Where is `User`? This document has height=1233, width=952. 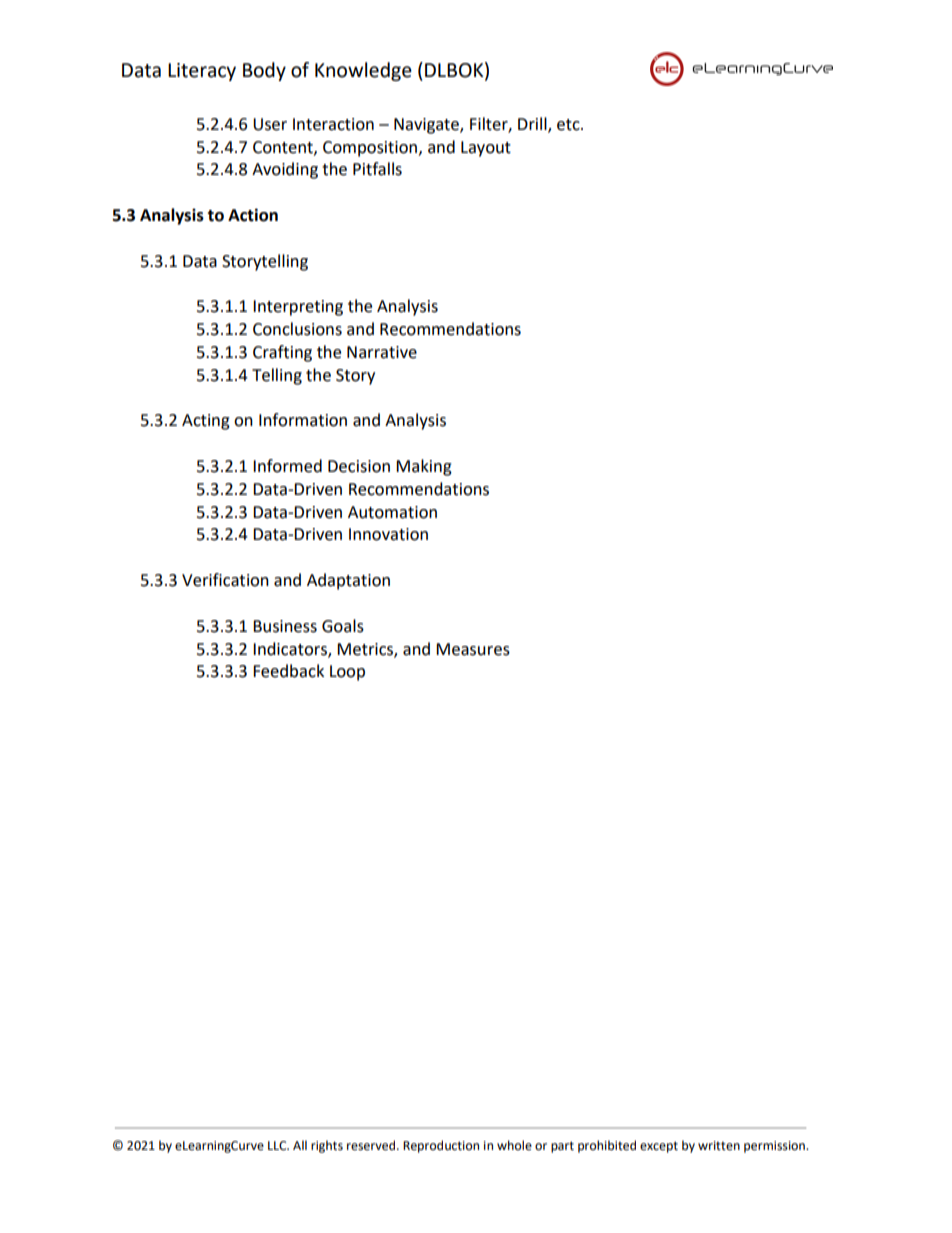 User is located at coordinates (270, 124).
